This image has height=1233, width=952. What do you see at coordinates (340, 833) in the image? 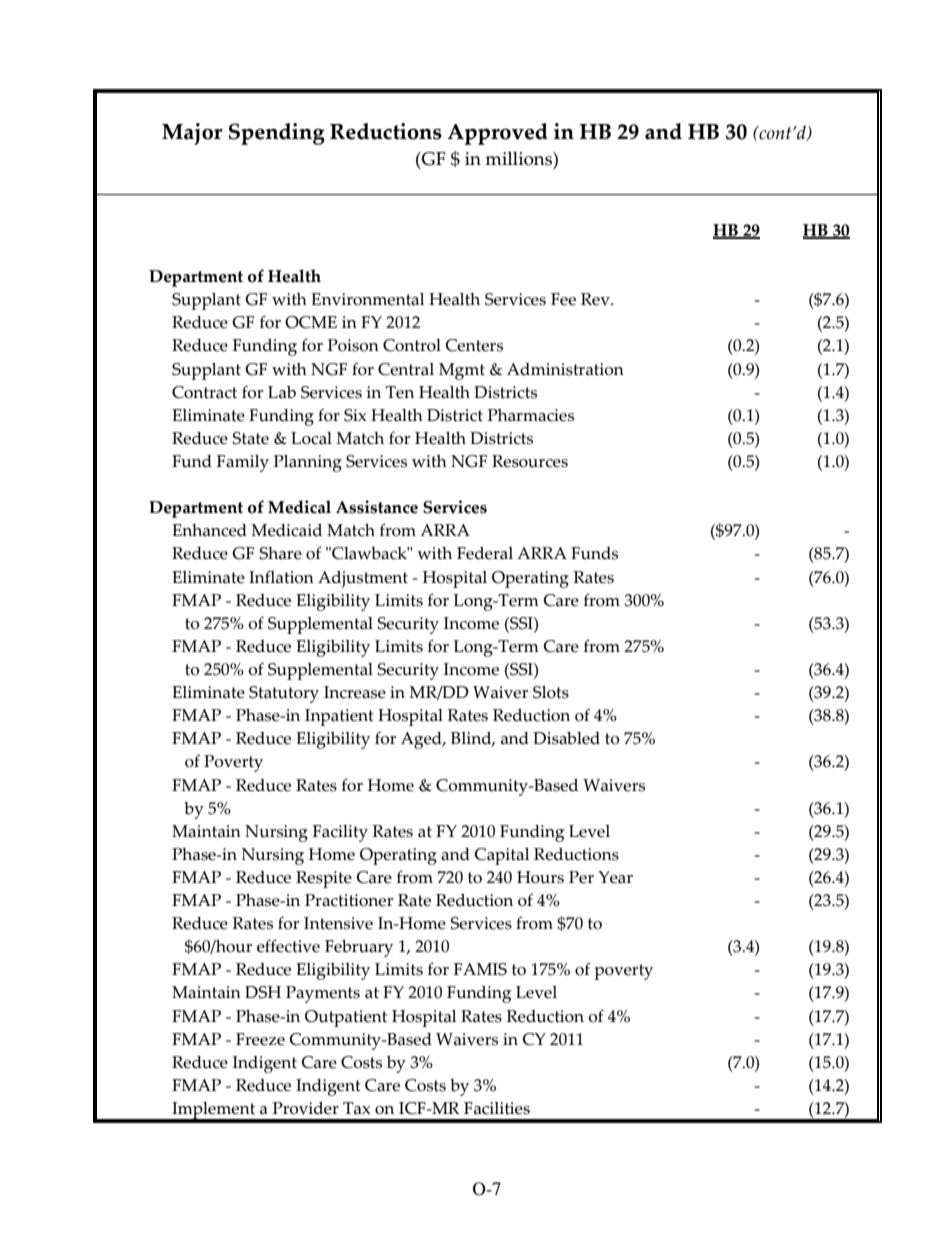
I see `Facility` at bounding box center [340, 833].
